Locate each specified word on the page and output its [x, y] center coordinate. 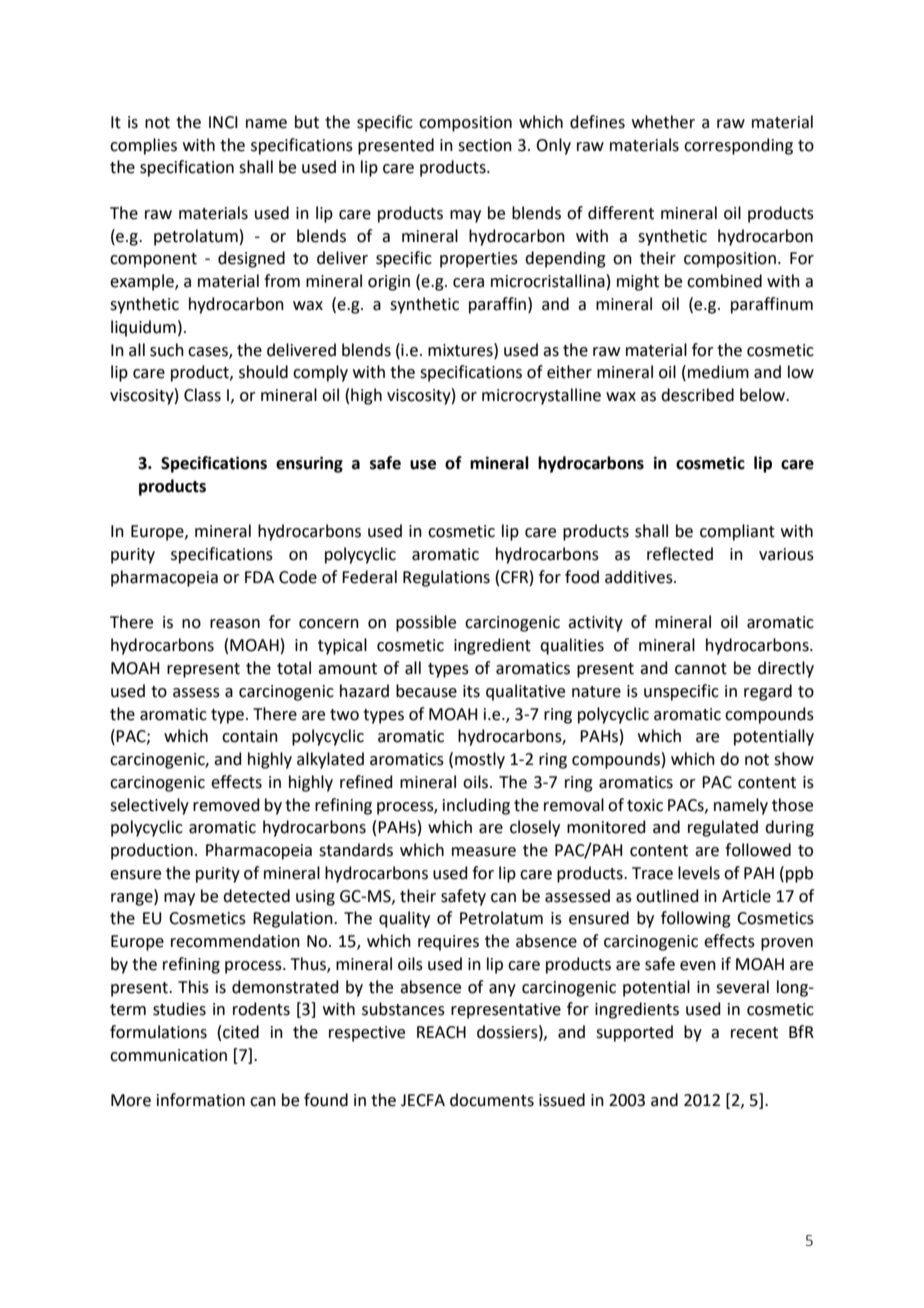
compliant [737, 532]
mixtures [461, 350]
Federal [369, 577]
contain [250, 736]
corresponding [738, 146]
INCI [223, 122]
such [167, 350]
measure [484, 852]
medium [718, 372]
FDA [259, 577]
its [471, 691]
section [485, 145]
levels [699, 873]
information [201, 1100]
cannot [701, 669]
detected [256, 896]
